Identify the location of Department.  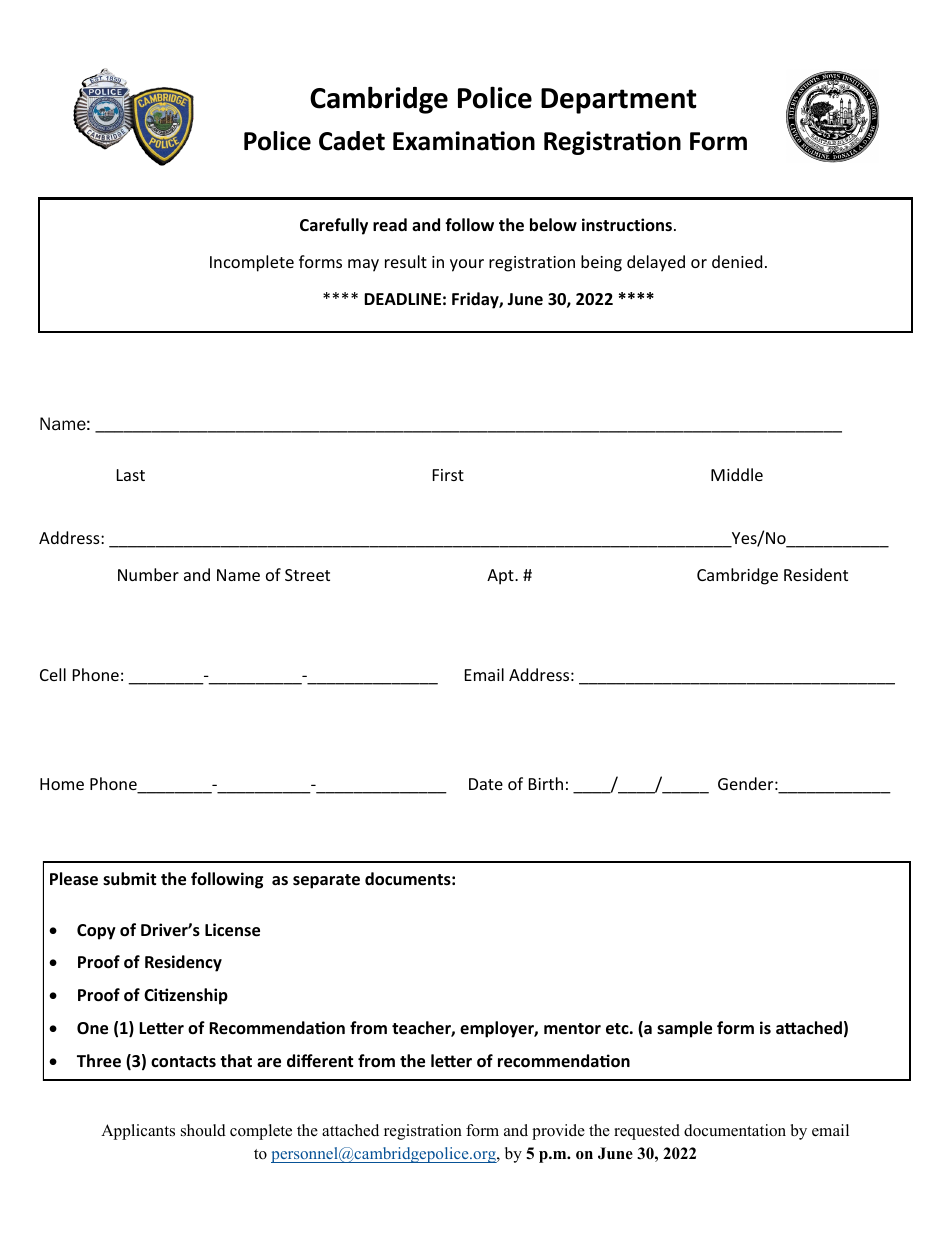
(619, 101).
